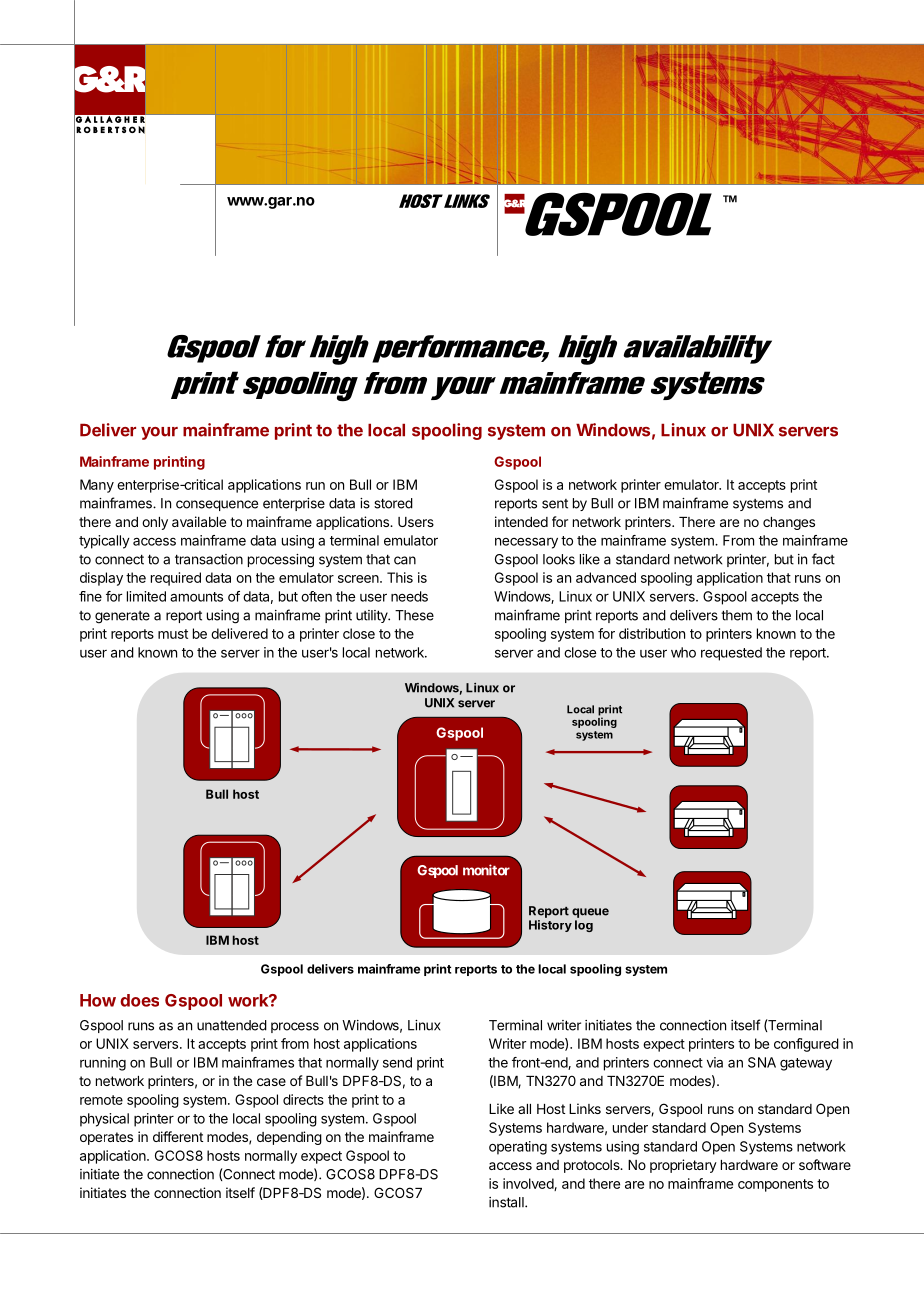 The width and height of the screenshot is (924, 1308). What do you see at coordinates (789, 523) in the screenshot?
I see `changes` at bounding box center [789, 523].
